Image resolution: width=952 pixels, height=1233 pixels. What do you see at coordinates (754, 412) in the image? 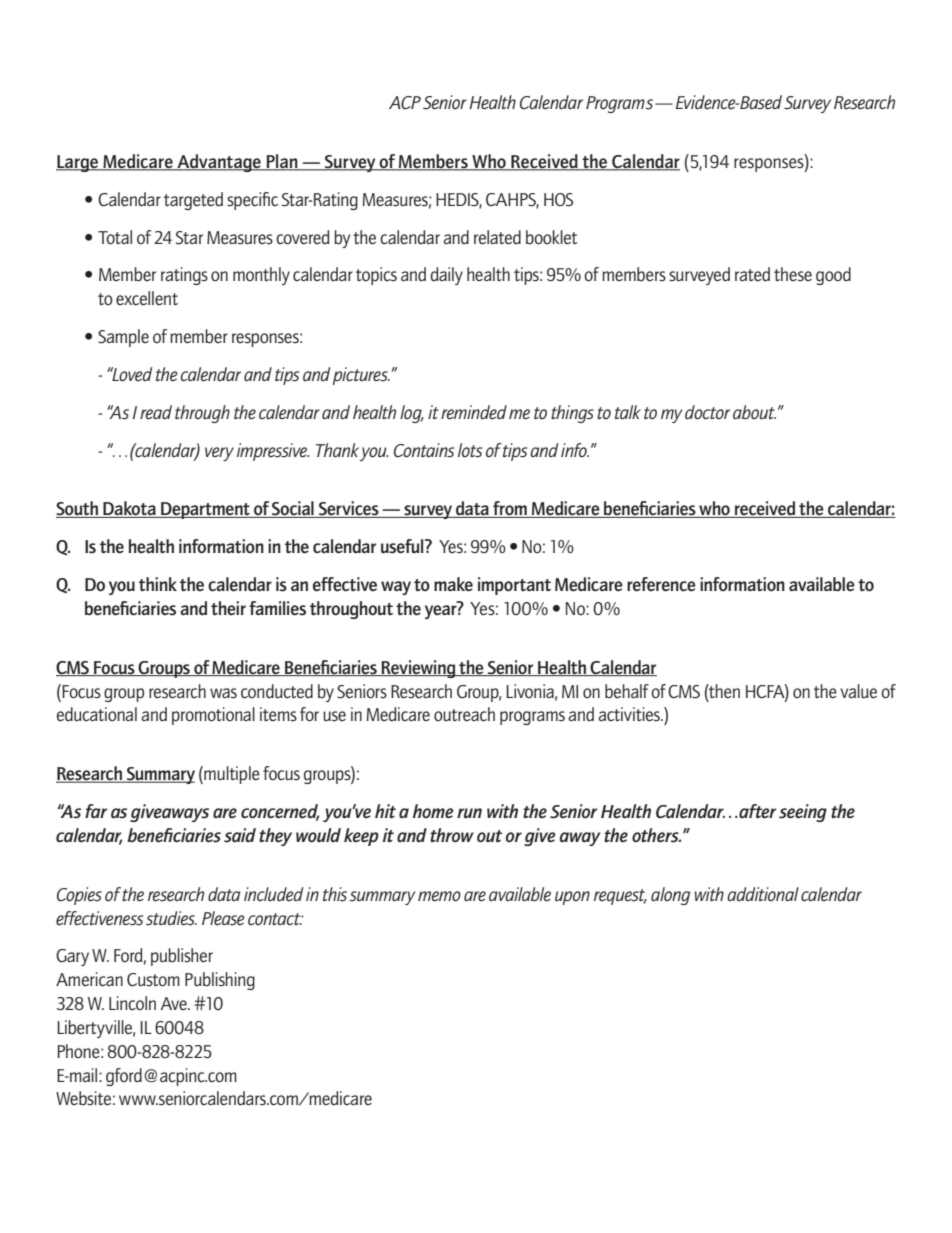
I see `about` at bounding box center [754, 412].
